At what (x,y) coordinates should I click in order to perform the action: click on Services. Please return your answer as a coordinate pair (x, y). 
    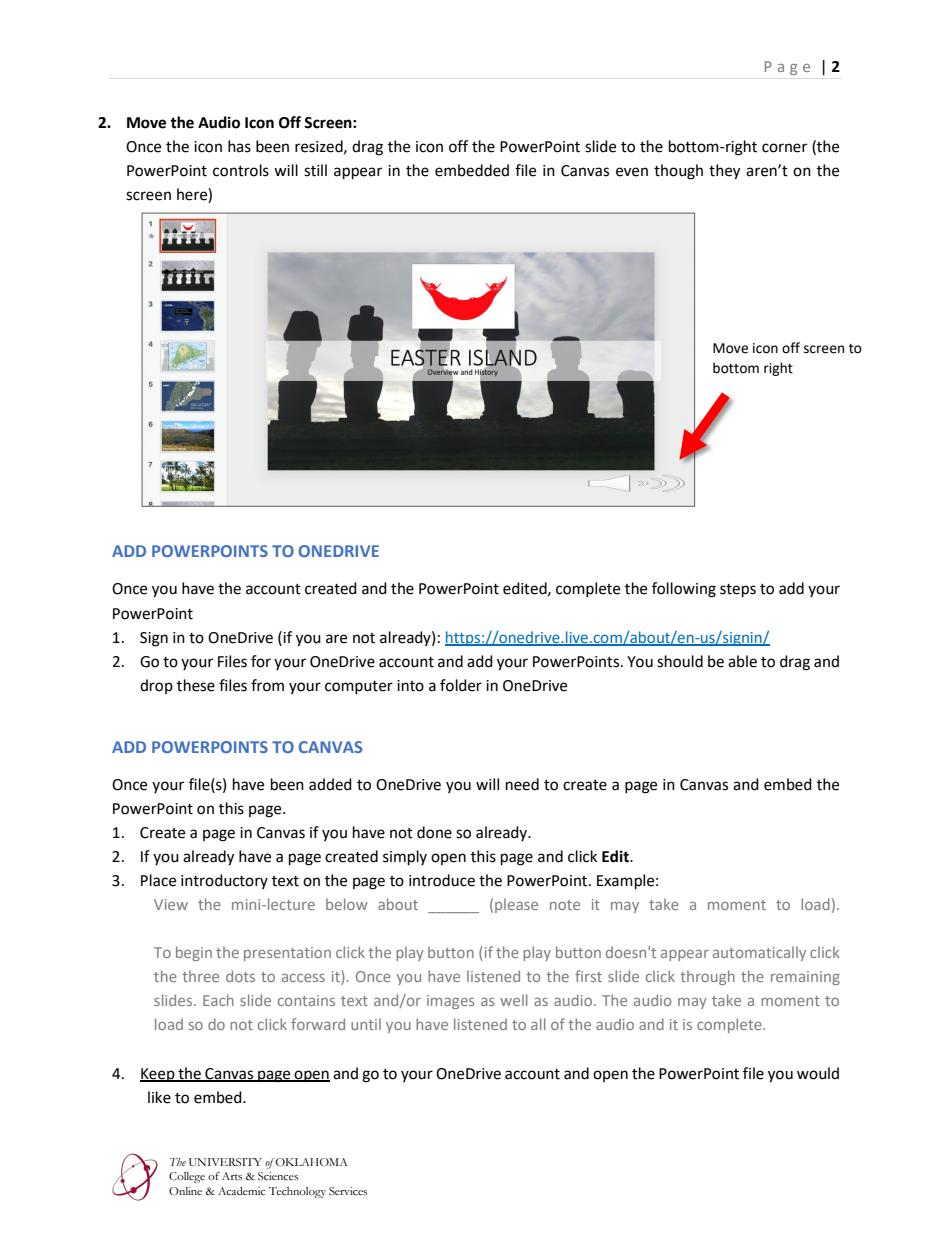
    Looking at the image, I should click on (348, 1191).
